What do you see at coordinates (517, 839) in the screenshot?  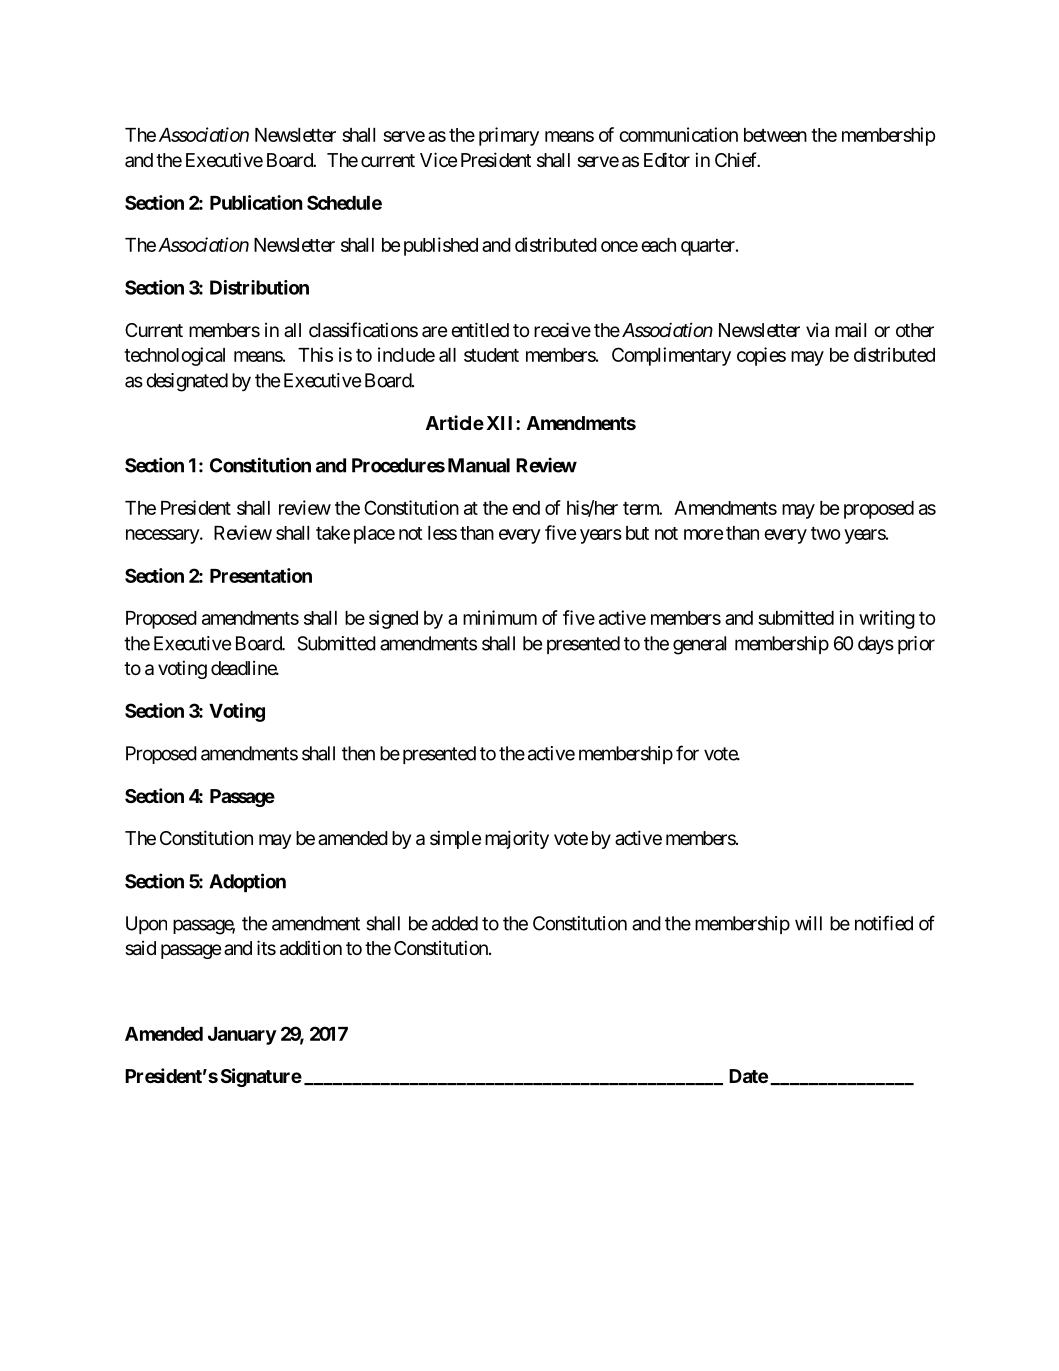 I see `majority` at bounding box center [517, 839].
